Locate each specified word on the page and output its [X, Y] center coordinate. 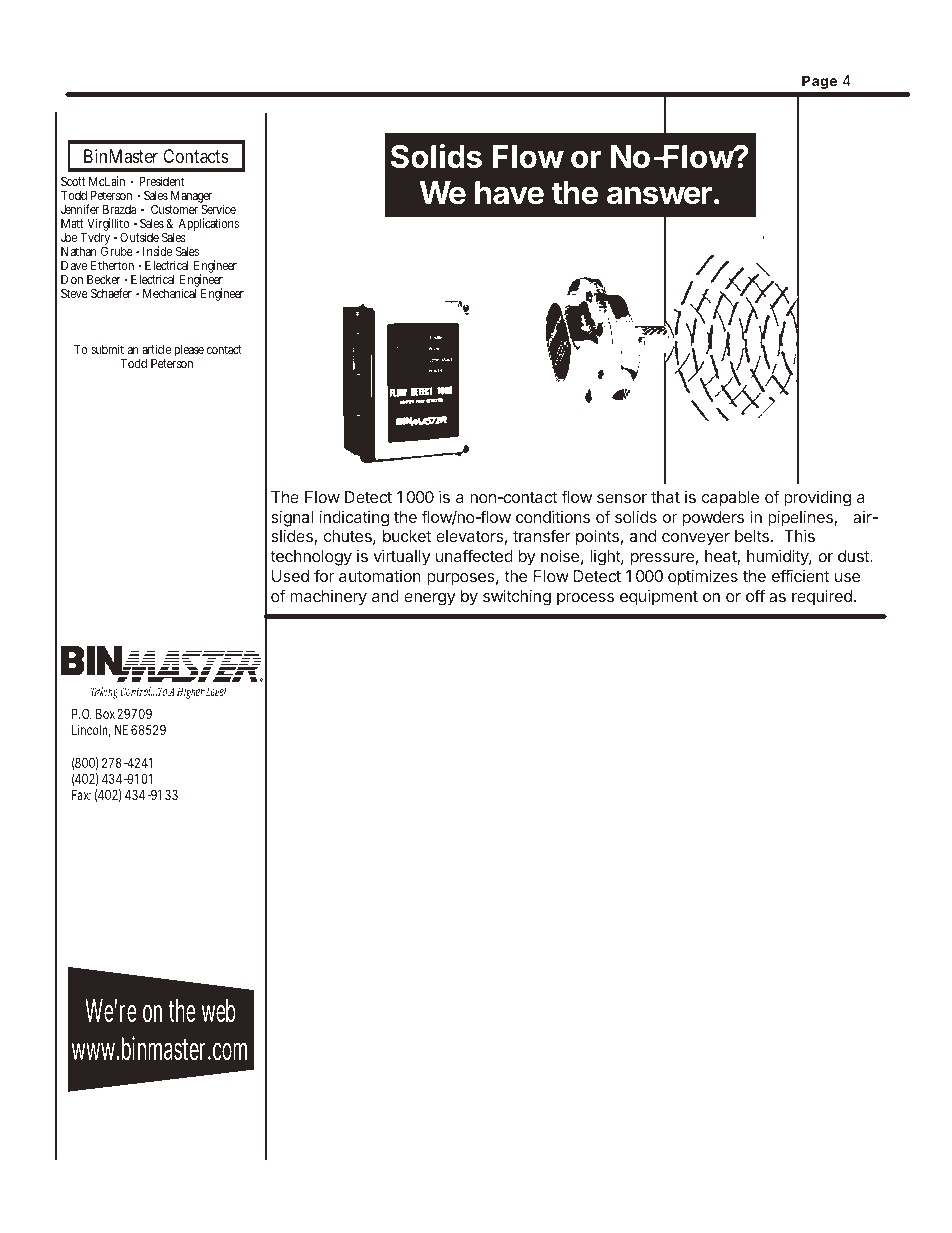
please [189, 350]
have [509, 193]
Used [290, 576]
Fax [81, 795]
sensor [622, 498]
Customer [174, 209]
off [755, 595]
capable [730, 499]
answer [659, 195]
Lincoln [91, 731]
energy [430, 599]
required [822, 598]
